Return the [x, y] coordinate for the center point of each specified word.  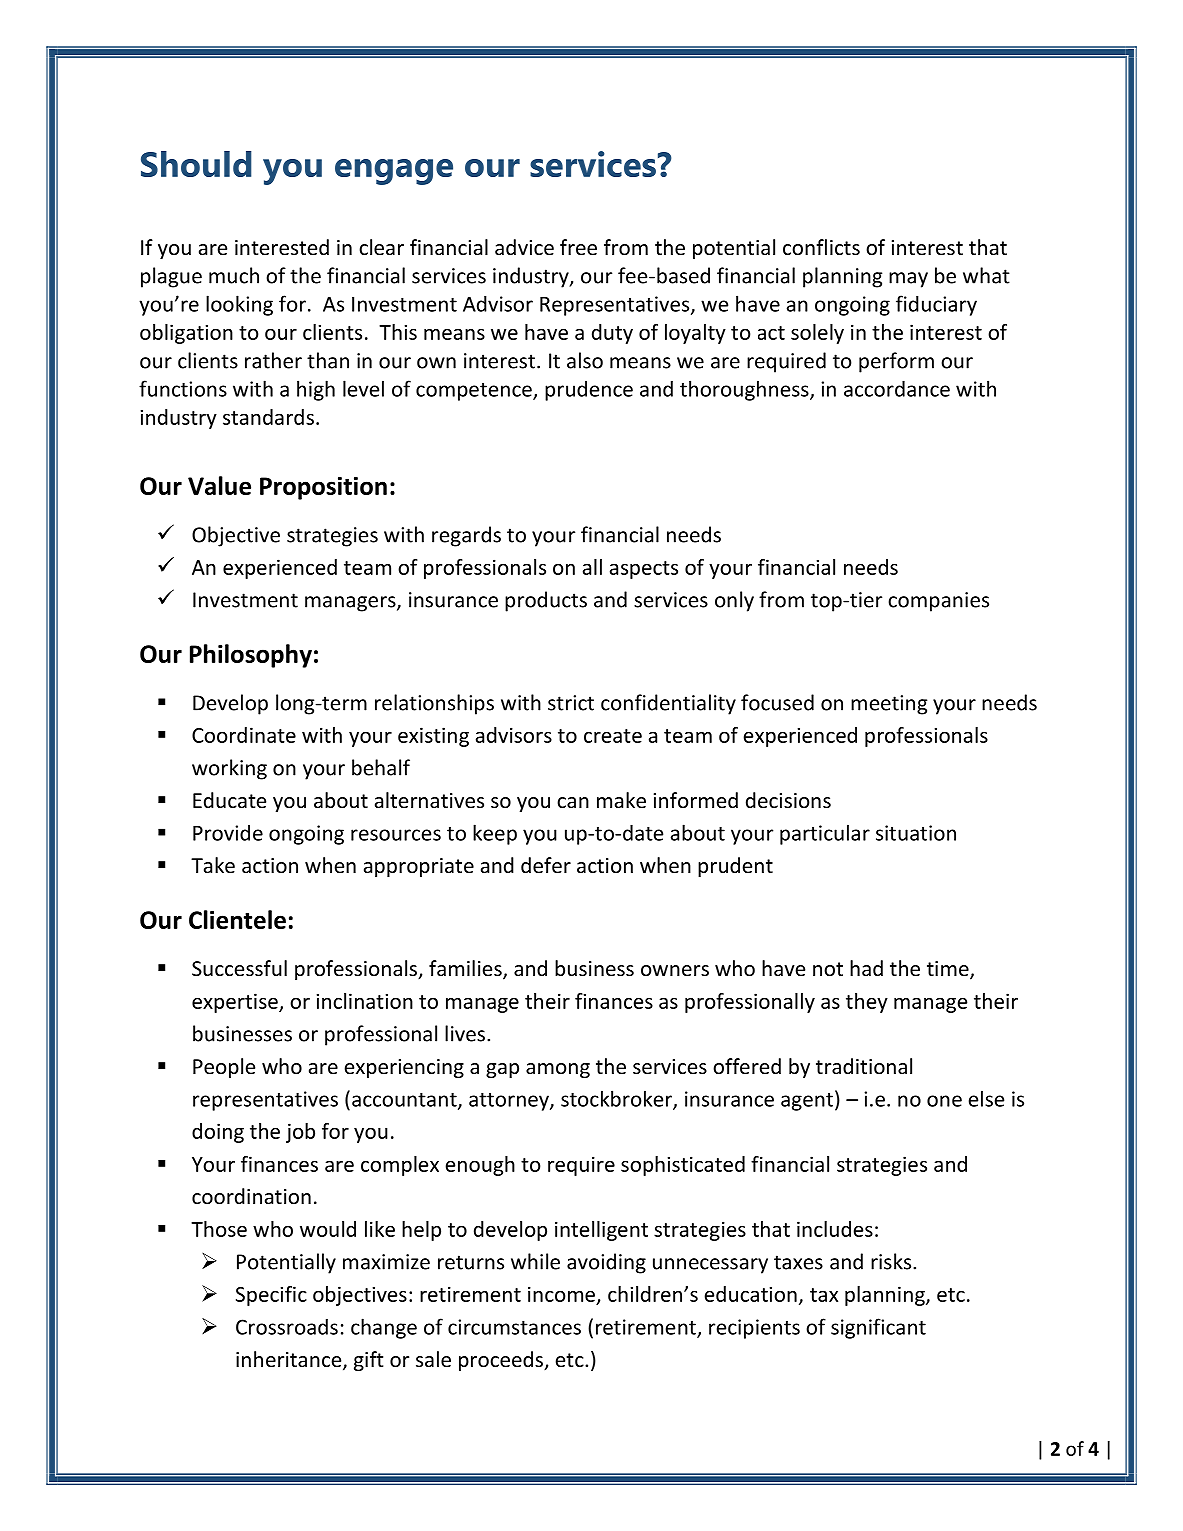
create [613, 736]
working [229, 769]
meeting [889, 705]
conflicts [821, 247]
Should [196, 164]
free [578, 247]
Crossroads [287, 1326]
